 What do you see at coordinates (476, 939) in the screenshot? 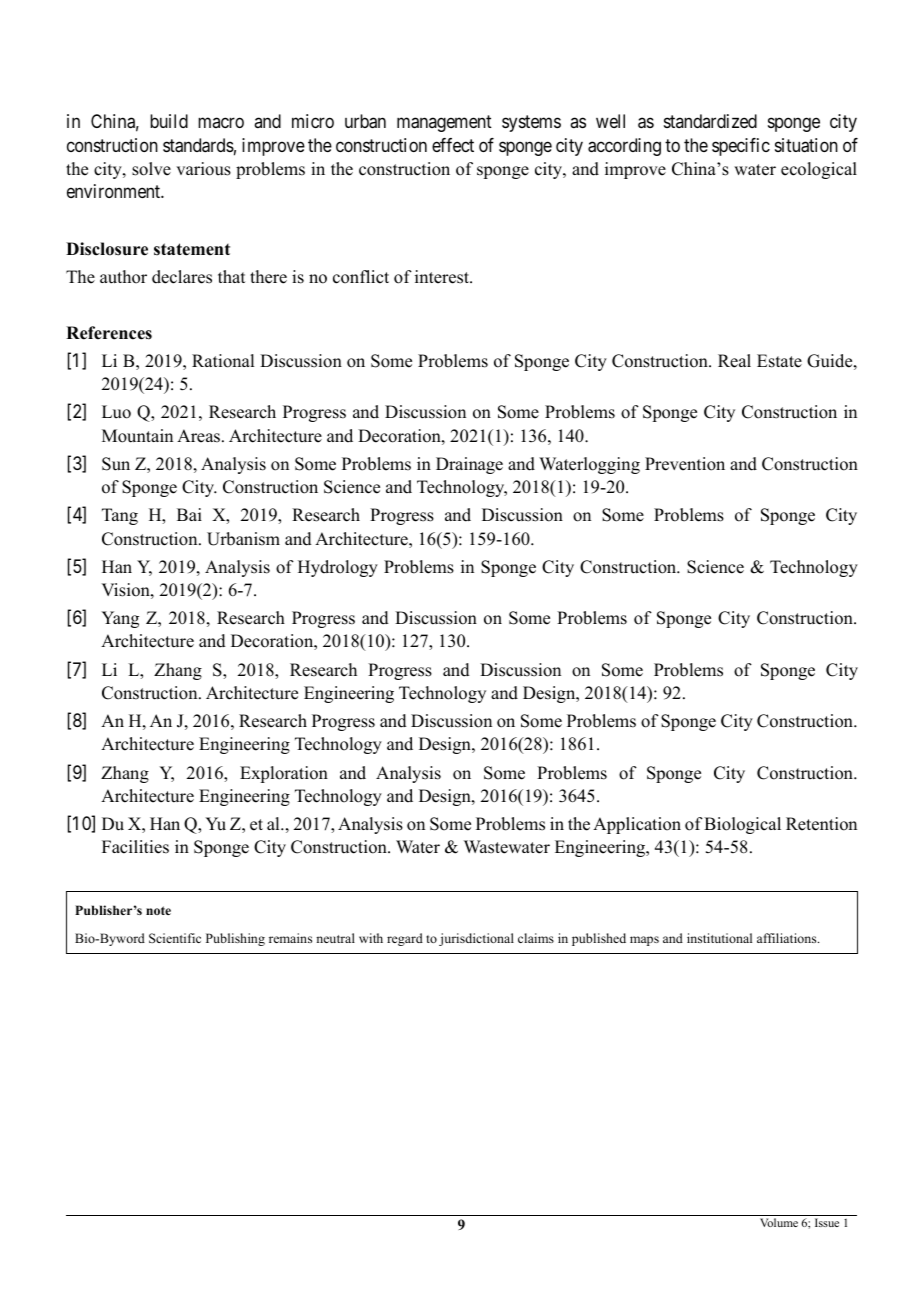
I see `jurisdictional` at bounding box center [476, 939].
